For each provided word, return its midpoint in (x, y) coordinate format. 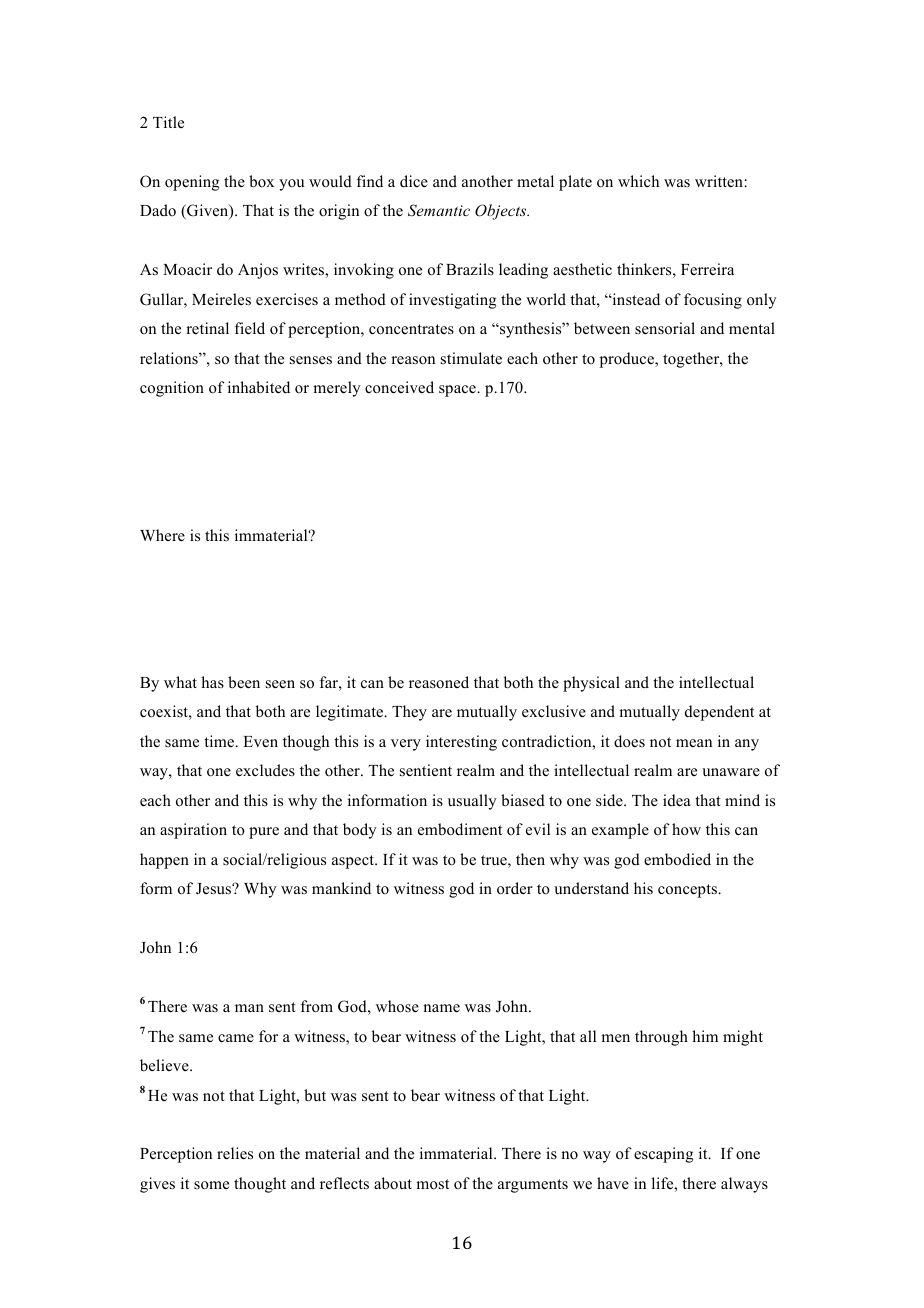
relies (235, 1153)
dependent (719, 713)
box (261, 181)
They (409, 713)
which (638, 181)
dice (414, 181)
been (244, 682)
